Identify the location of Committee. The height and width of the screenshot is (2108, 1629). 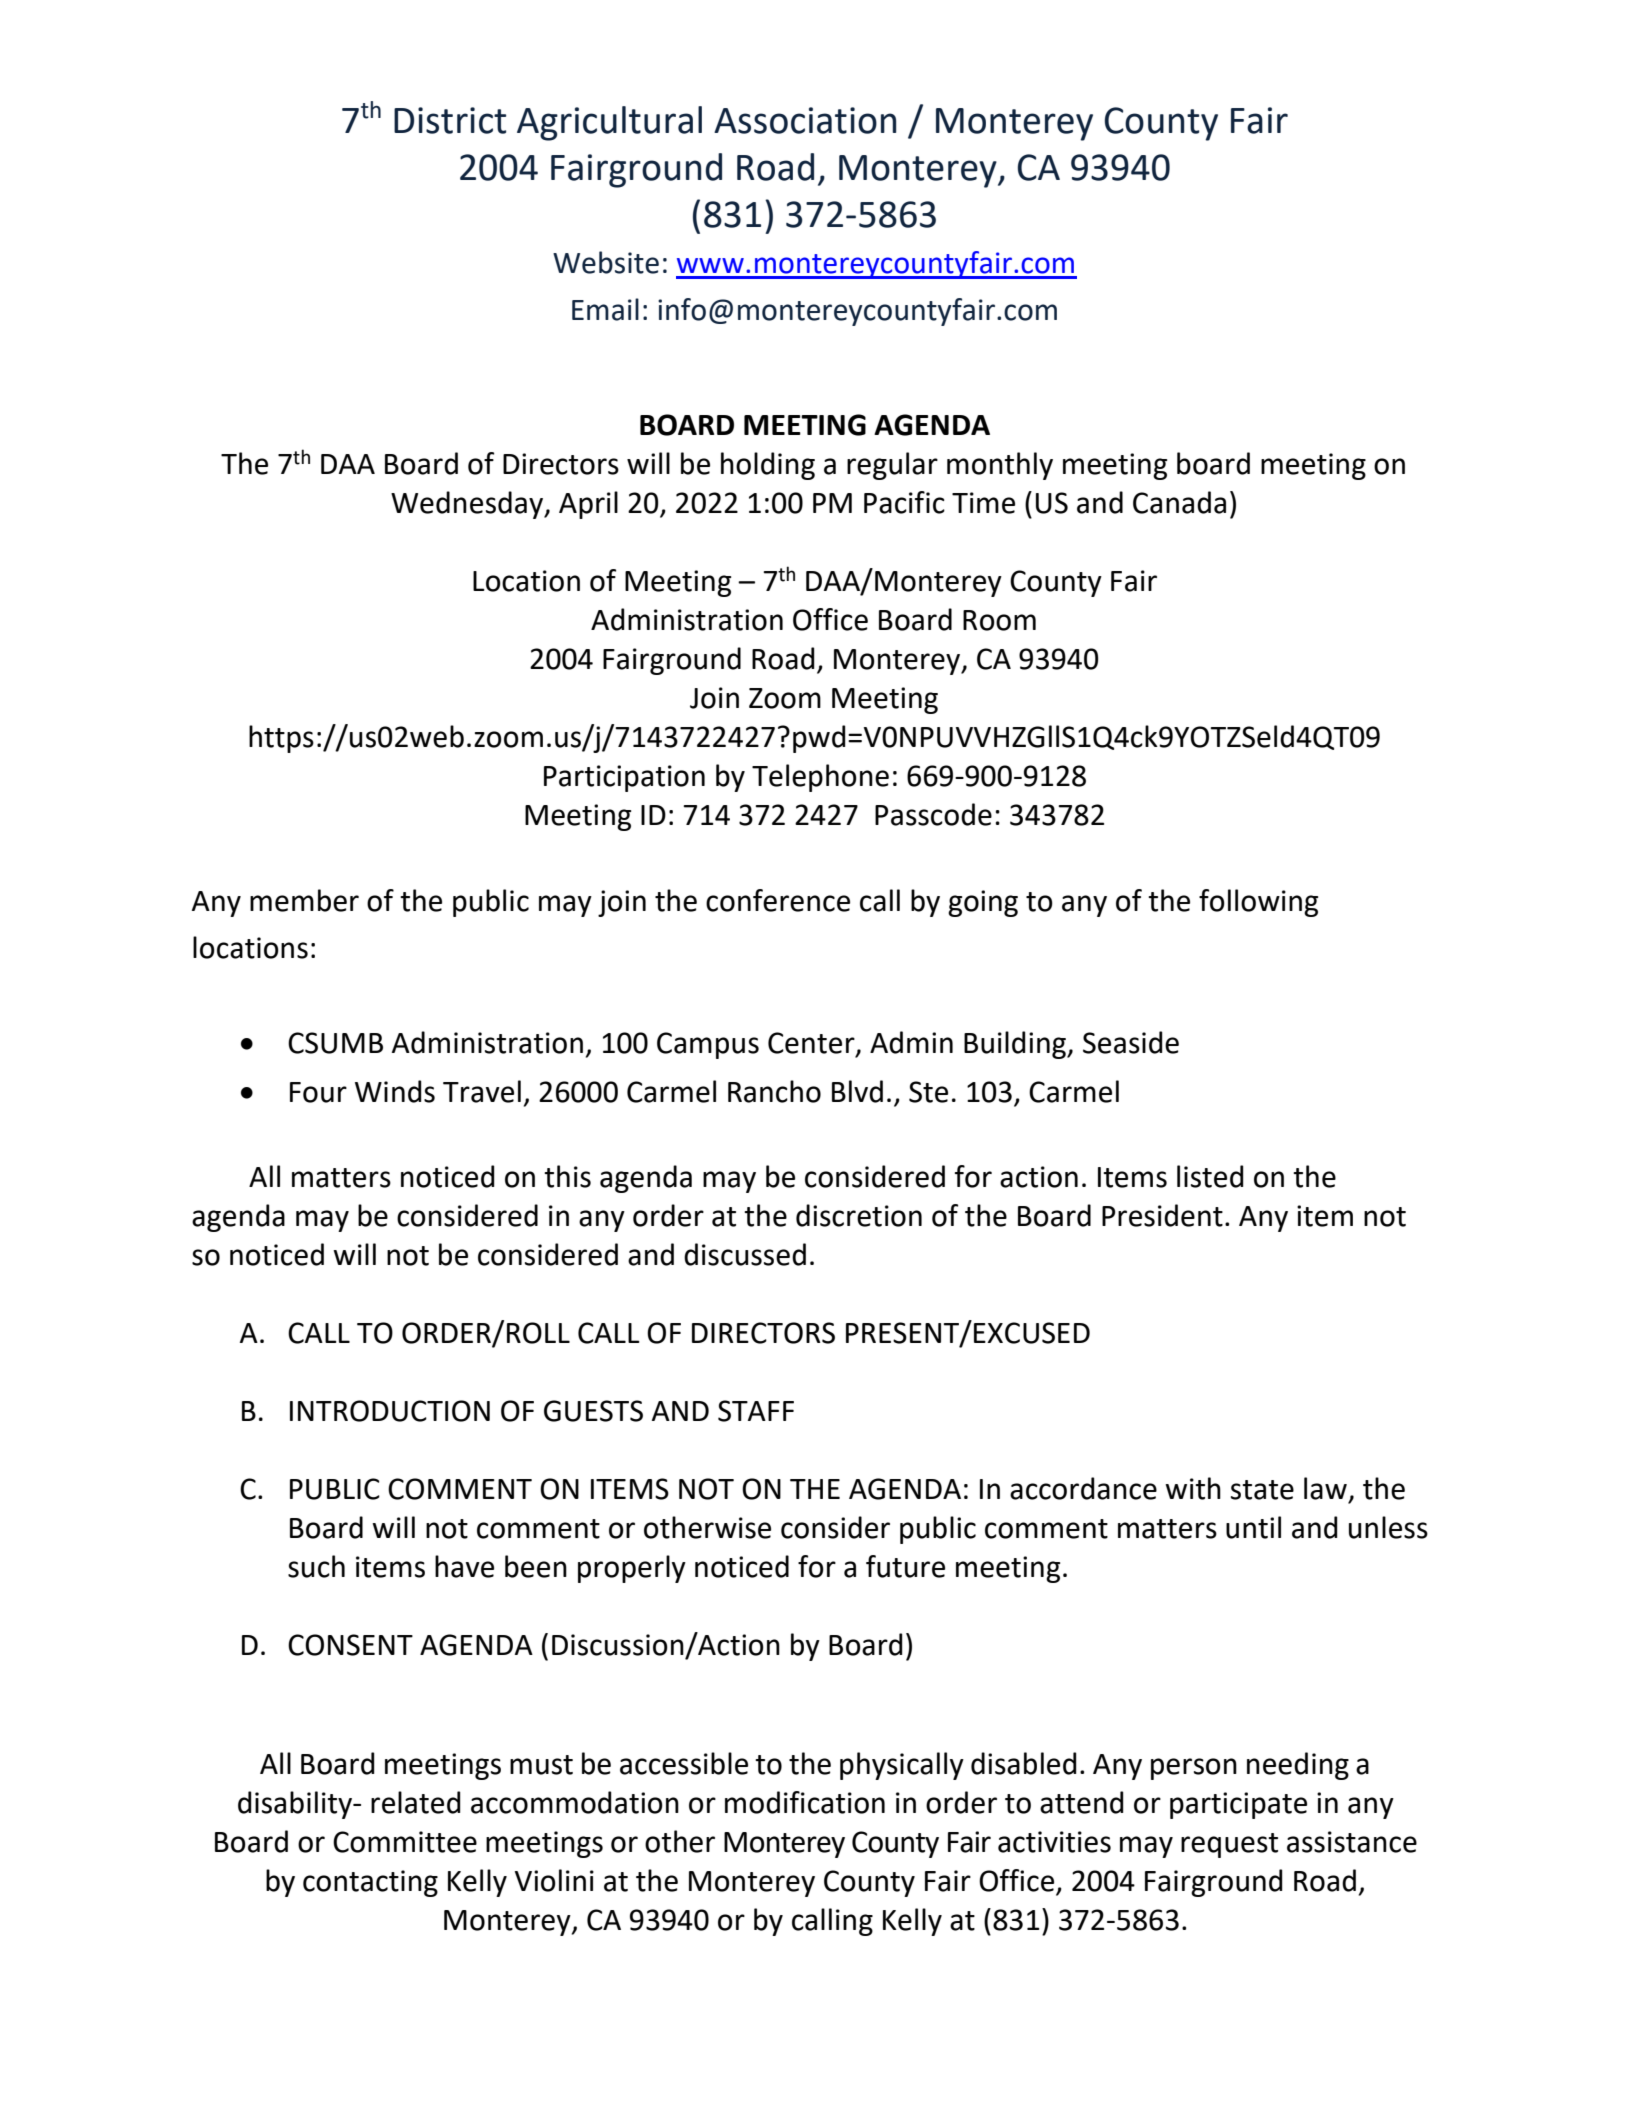
(405, 1842).
